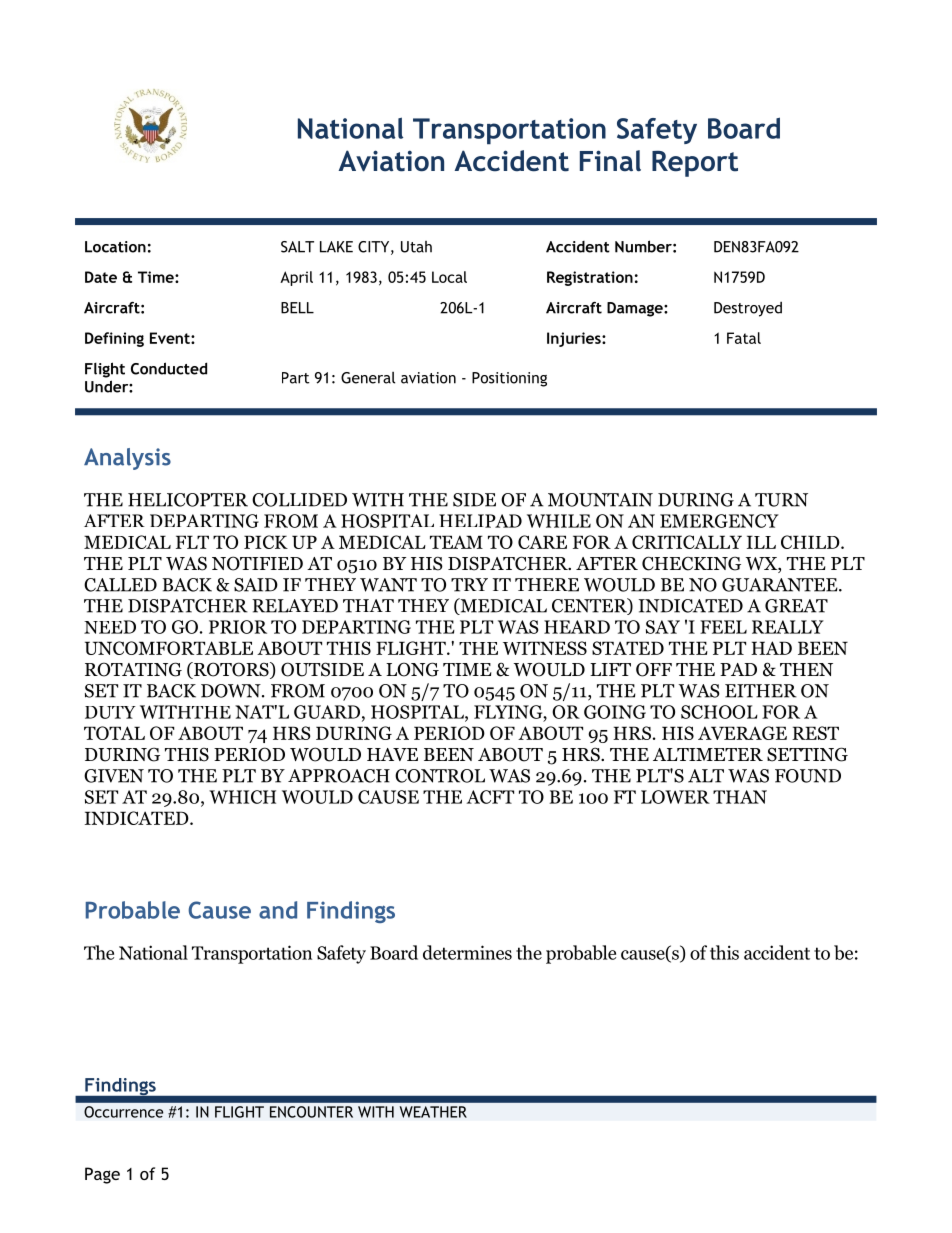  What do you see at coordinates (115, 247) in the screenshot?
I see `Location` at bounding box center [115, 247].
